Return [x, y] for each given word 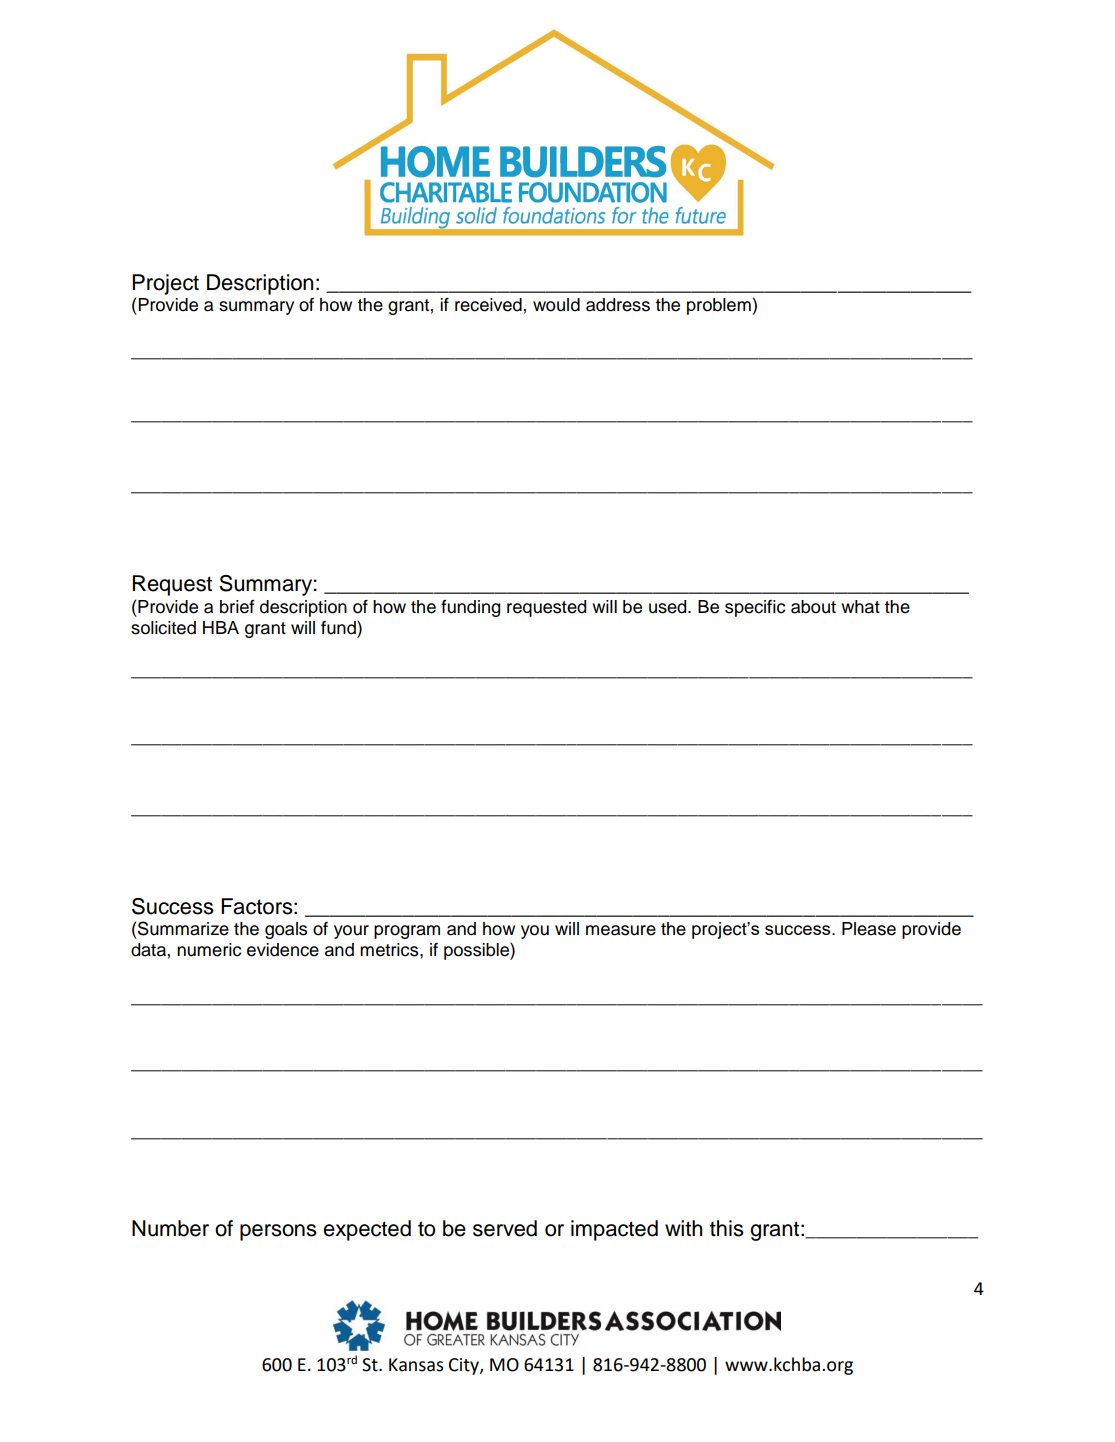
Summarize [183, 928]
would [556, 305]
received [488, 305]
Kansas [416, 1365]
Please [869, 929]
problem [720, 306]
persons [278, 1232]
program [407, 932]
